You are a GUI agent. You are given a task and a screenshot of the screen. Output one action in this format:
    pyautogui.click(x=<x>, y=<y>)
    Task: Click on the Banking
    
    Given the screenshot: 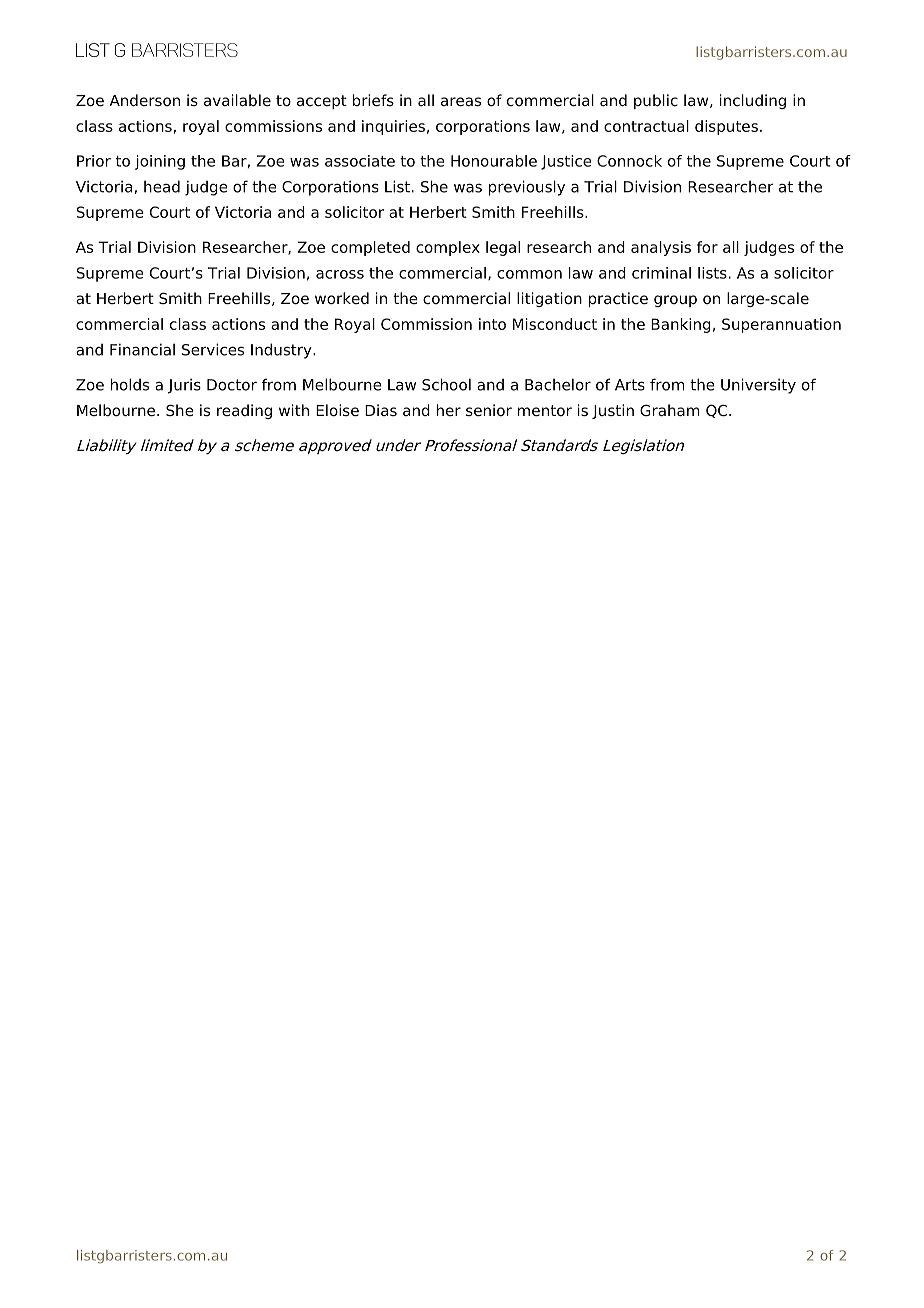 What is the action you would take?
    pyautogui.click(x=681, y=325)
